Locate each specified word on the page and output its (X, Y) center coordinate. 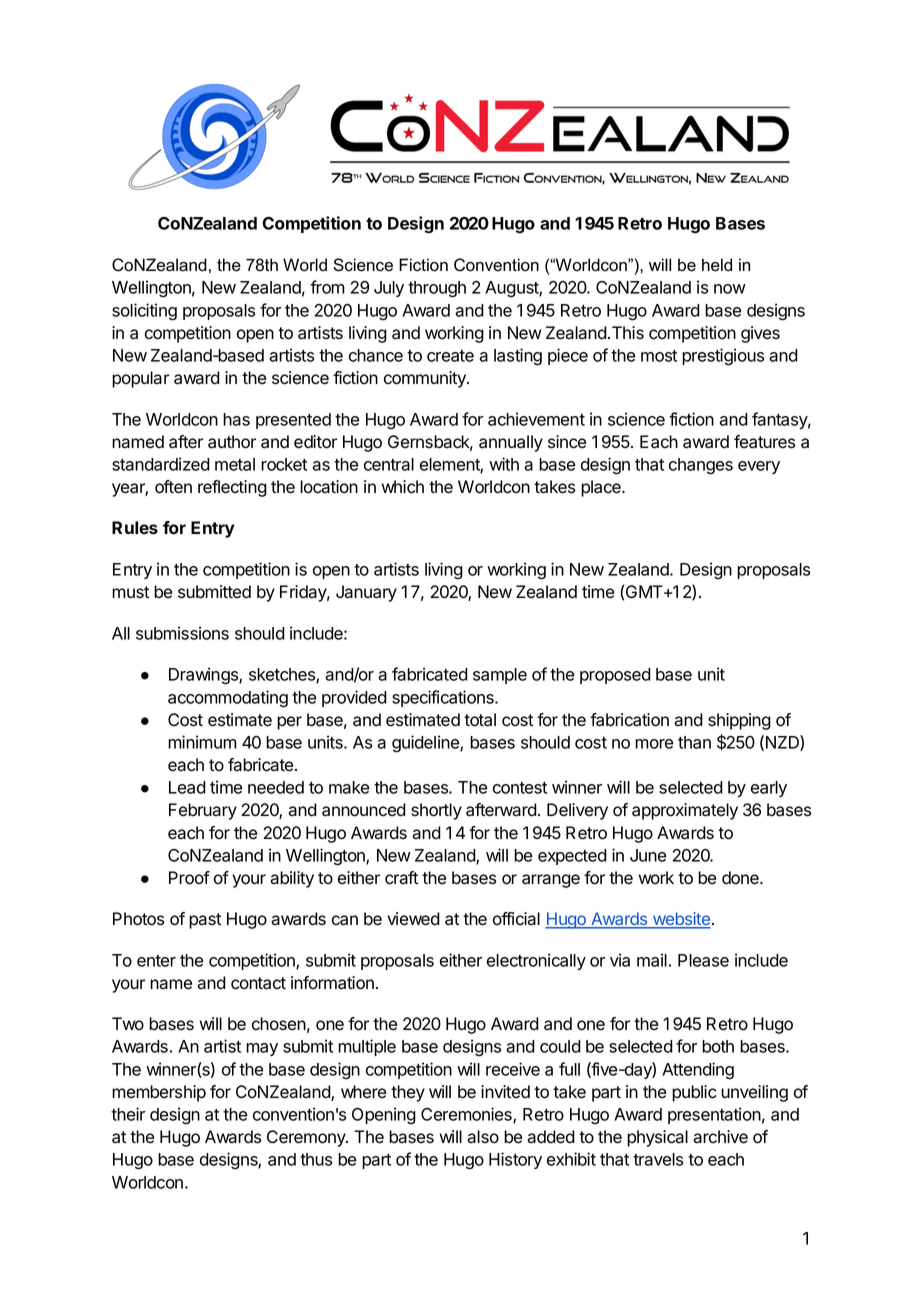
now (730, 289)
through (437, 289)
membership (159, 1093)
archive (720, 1137)
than (694, 742)
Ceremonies (467, 1115)
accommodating (228, 699)
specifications (444, 698)
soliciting (144, 312)
